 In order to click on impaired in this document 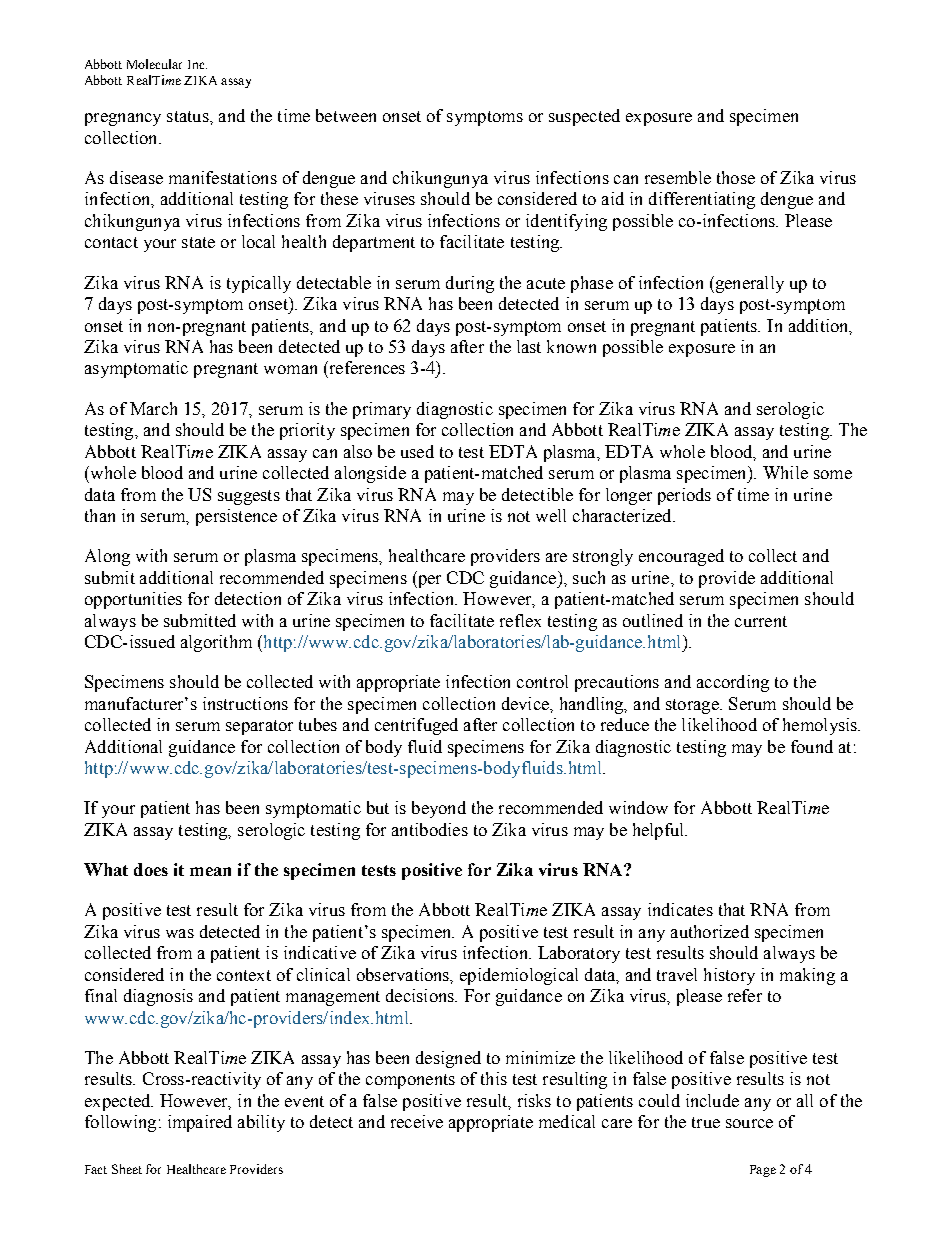, I will do `click(200, 1123)`.
